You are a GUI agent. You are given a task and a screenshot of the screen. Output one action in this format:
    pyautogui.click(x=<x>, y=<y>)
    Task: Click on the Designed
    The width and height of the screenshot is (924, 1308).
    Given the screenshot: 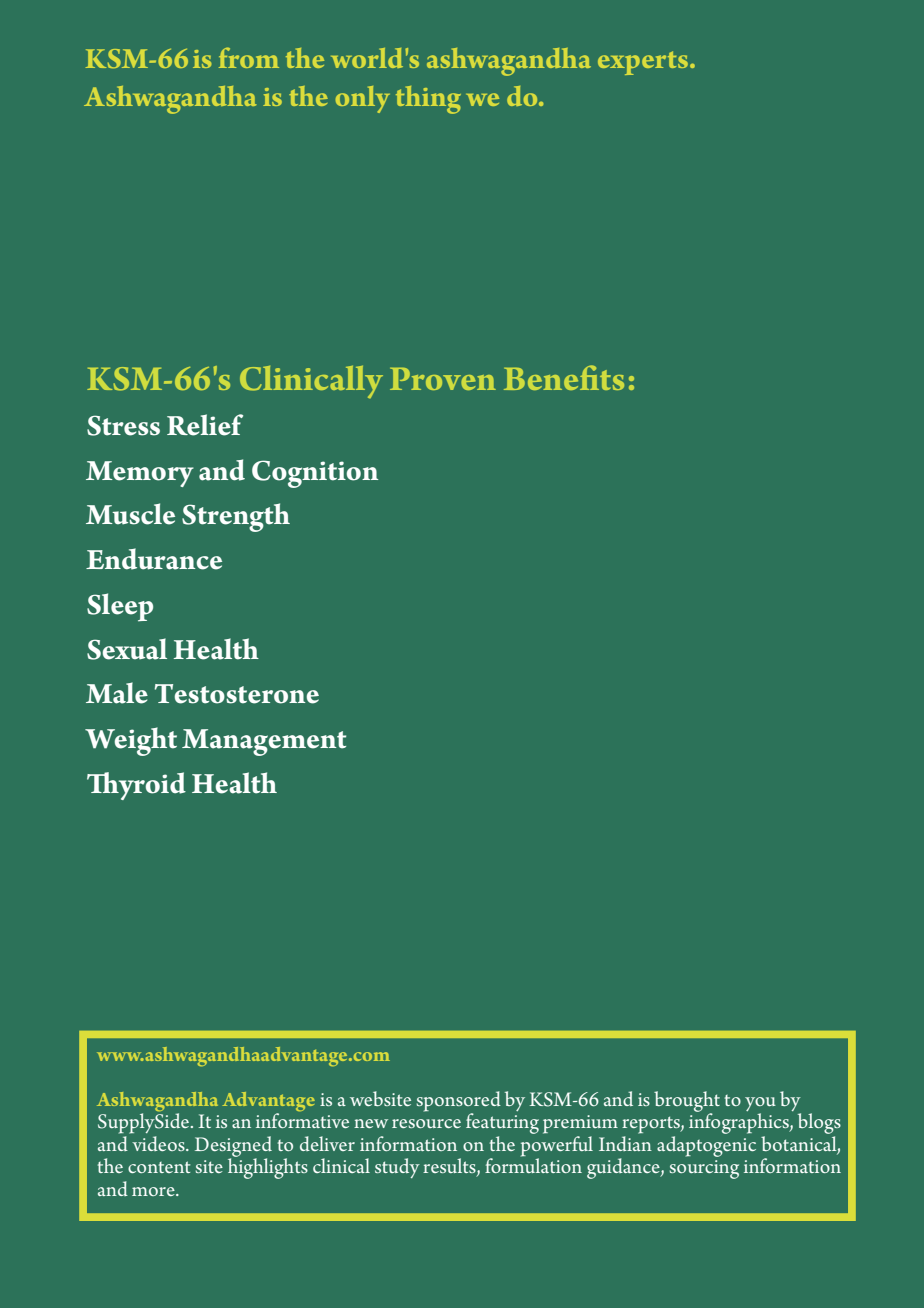 What is the action you would take?
    pyautogui.click(x=233, y=1147)
